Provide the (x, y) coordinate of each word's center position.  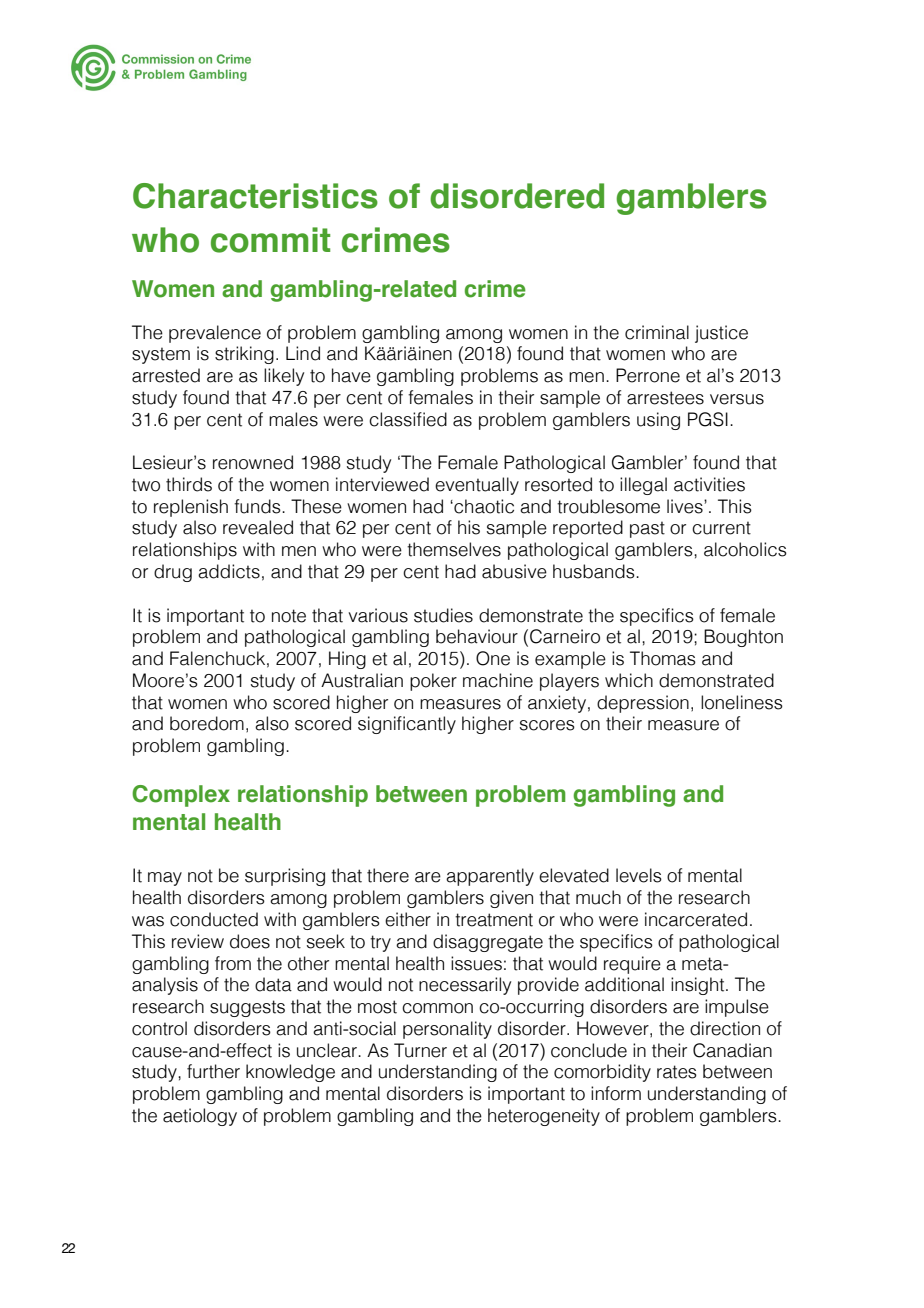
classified (408, 419)
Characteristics (255, 196)
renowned (253, 462)
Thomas (663, 658)
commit (270, 240)
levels (639, 875)
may (165, 879)
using (658, 421)
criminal (657, 332)
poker (433, 682)
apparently (490, 877)
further (213, 1071)
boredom (207, 723)
